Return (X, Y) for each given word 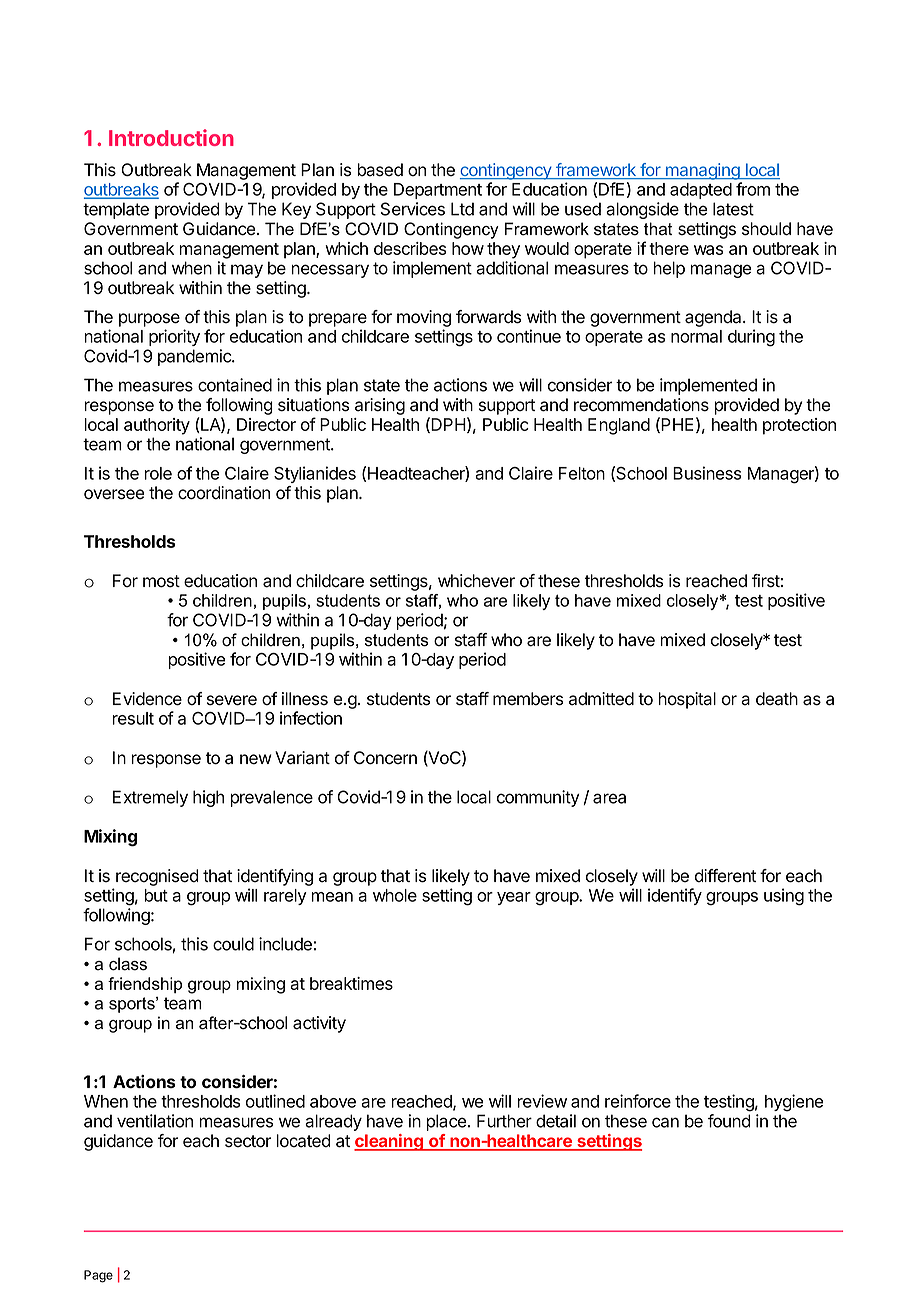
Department (438, 191)
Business (707, 473)
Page (98, 1276)
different (725, 876)
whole (395, 895)
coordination (224, 493)
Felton (582, 473)
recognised (157, 877)
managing (703, 171)
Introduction (171, 137)
